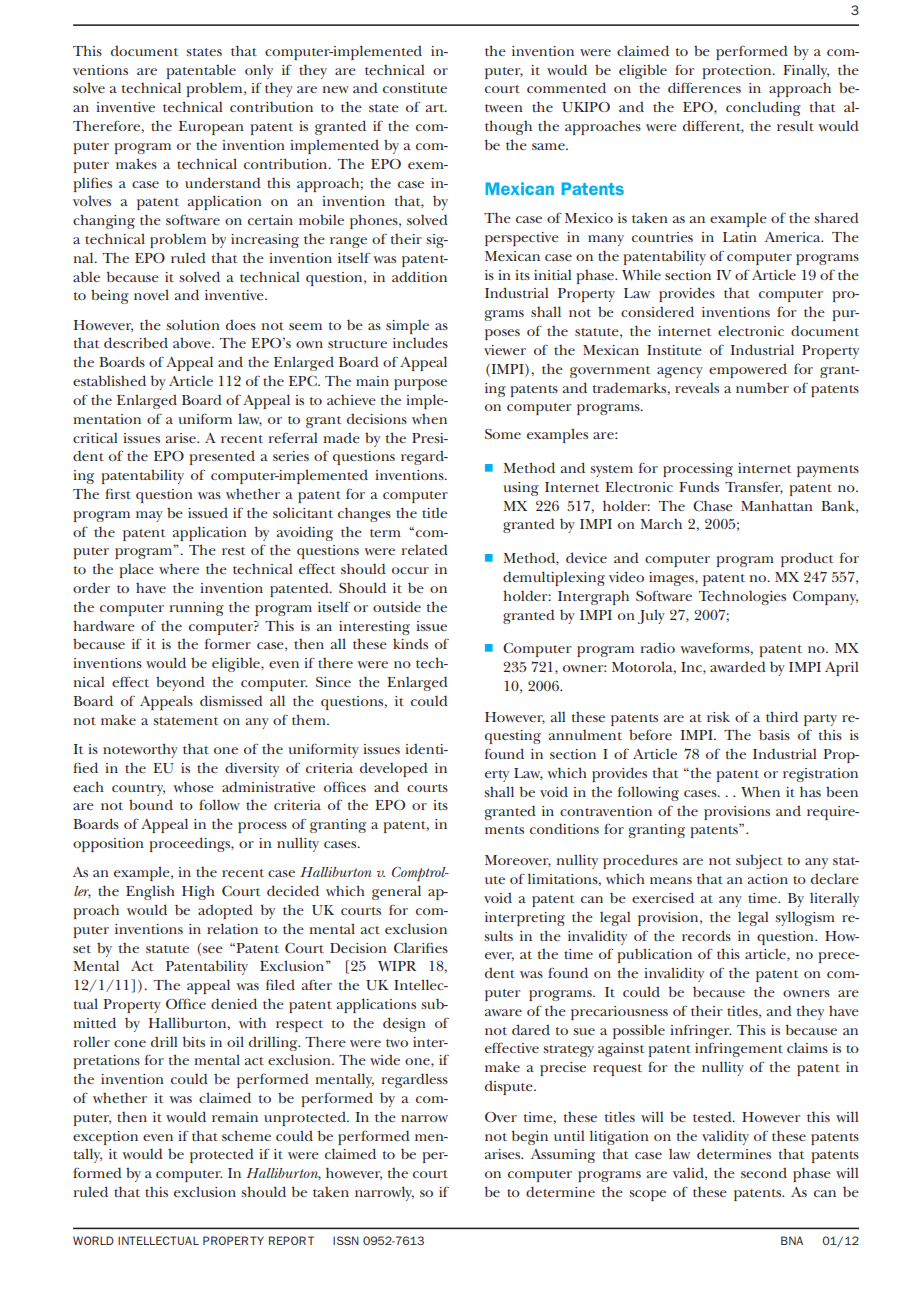 This document has height=1316, width=920. What do you see at coordinates (764, 1172) in the document?
I see `second` at bounding box center [764, 1172].
